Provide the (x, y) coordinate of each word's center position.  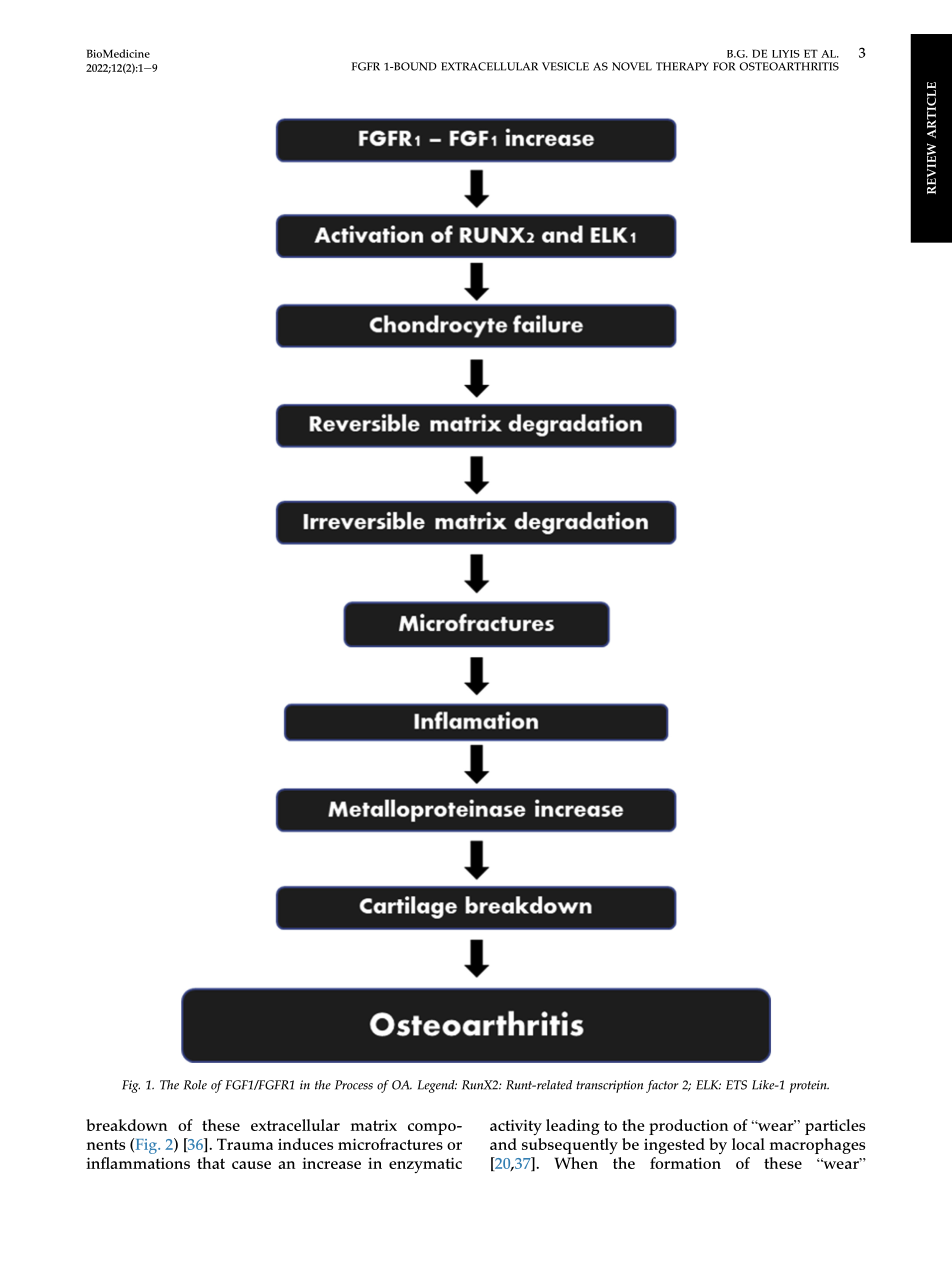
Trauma (245, 1144)
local (748, 1144)
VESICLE (565, 66)
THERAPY (682, 66)
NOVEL (632, 66)
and (503, 1144)
